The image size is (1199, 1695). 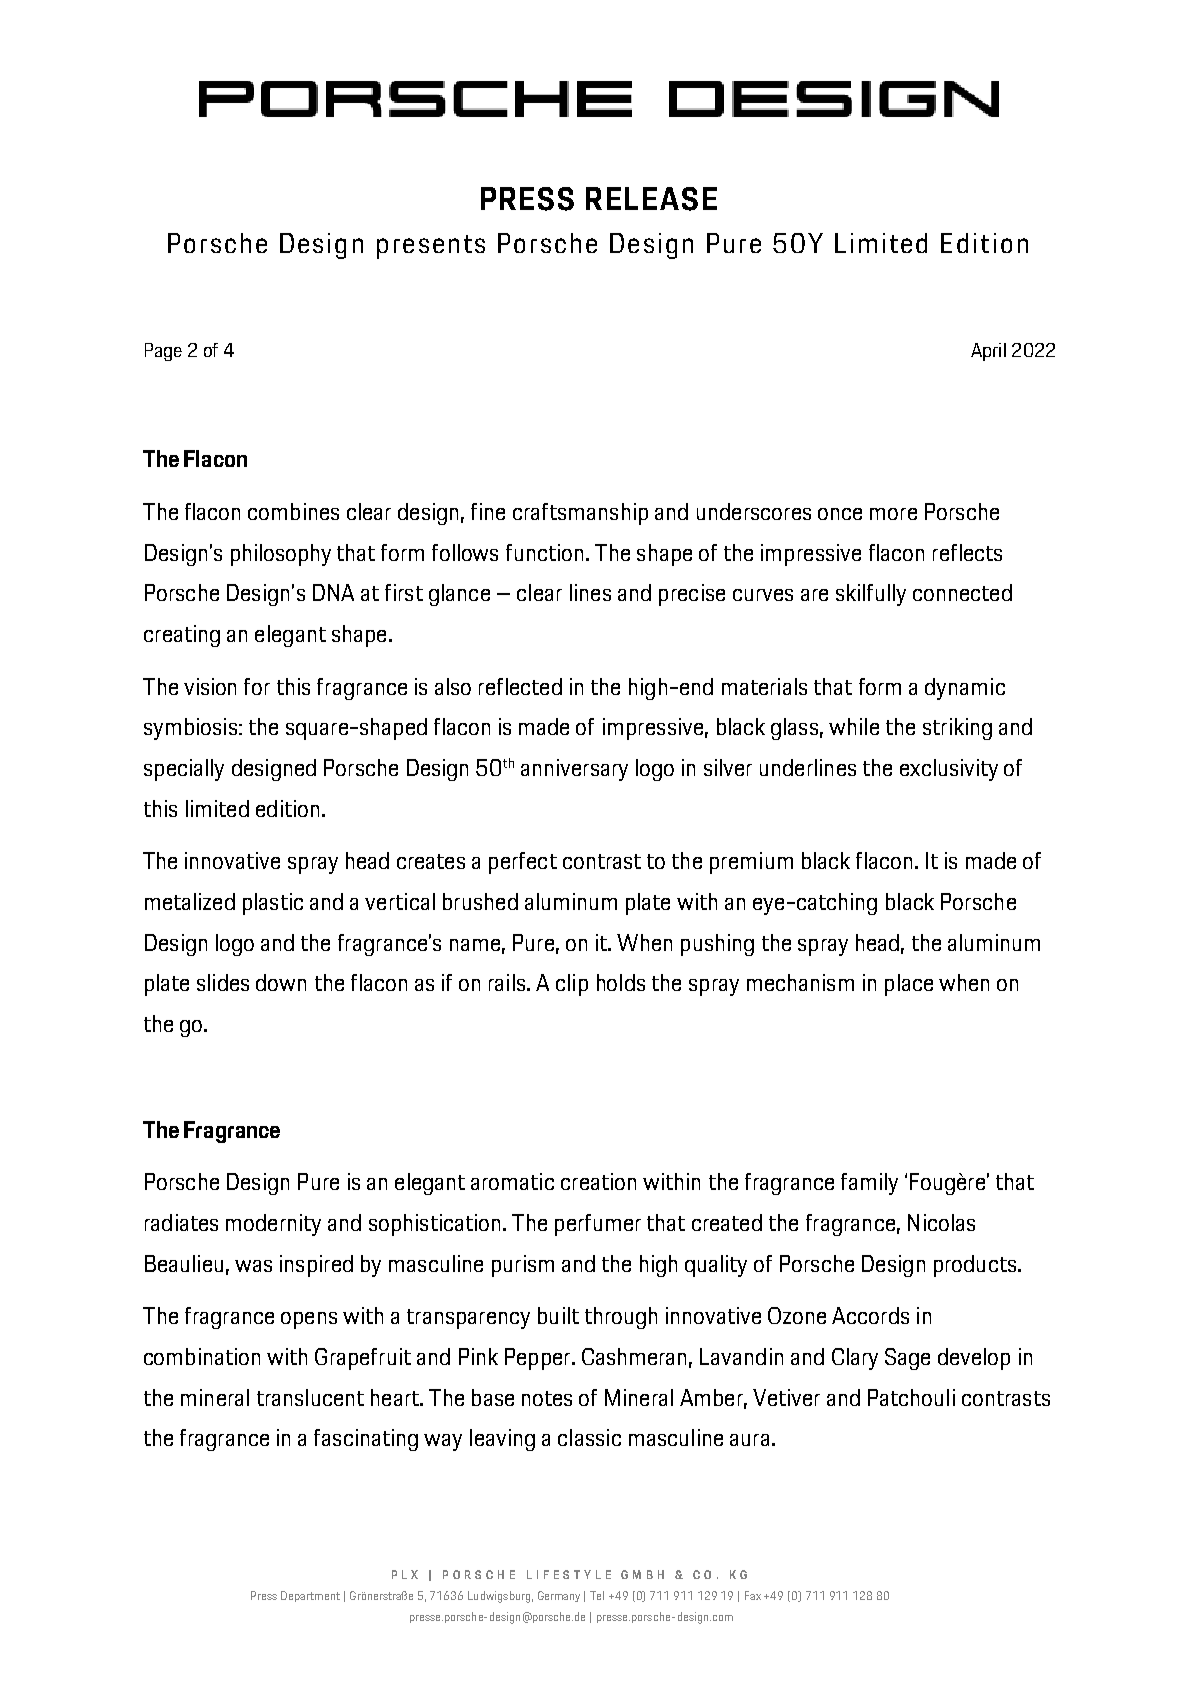 What do you see at coordinates (574, 770) in the page?
I see `anniversary` at bounding box center [574, 770].
